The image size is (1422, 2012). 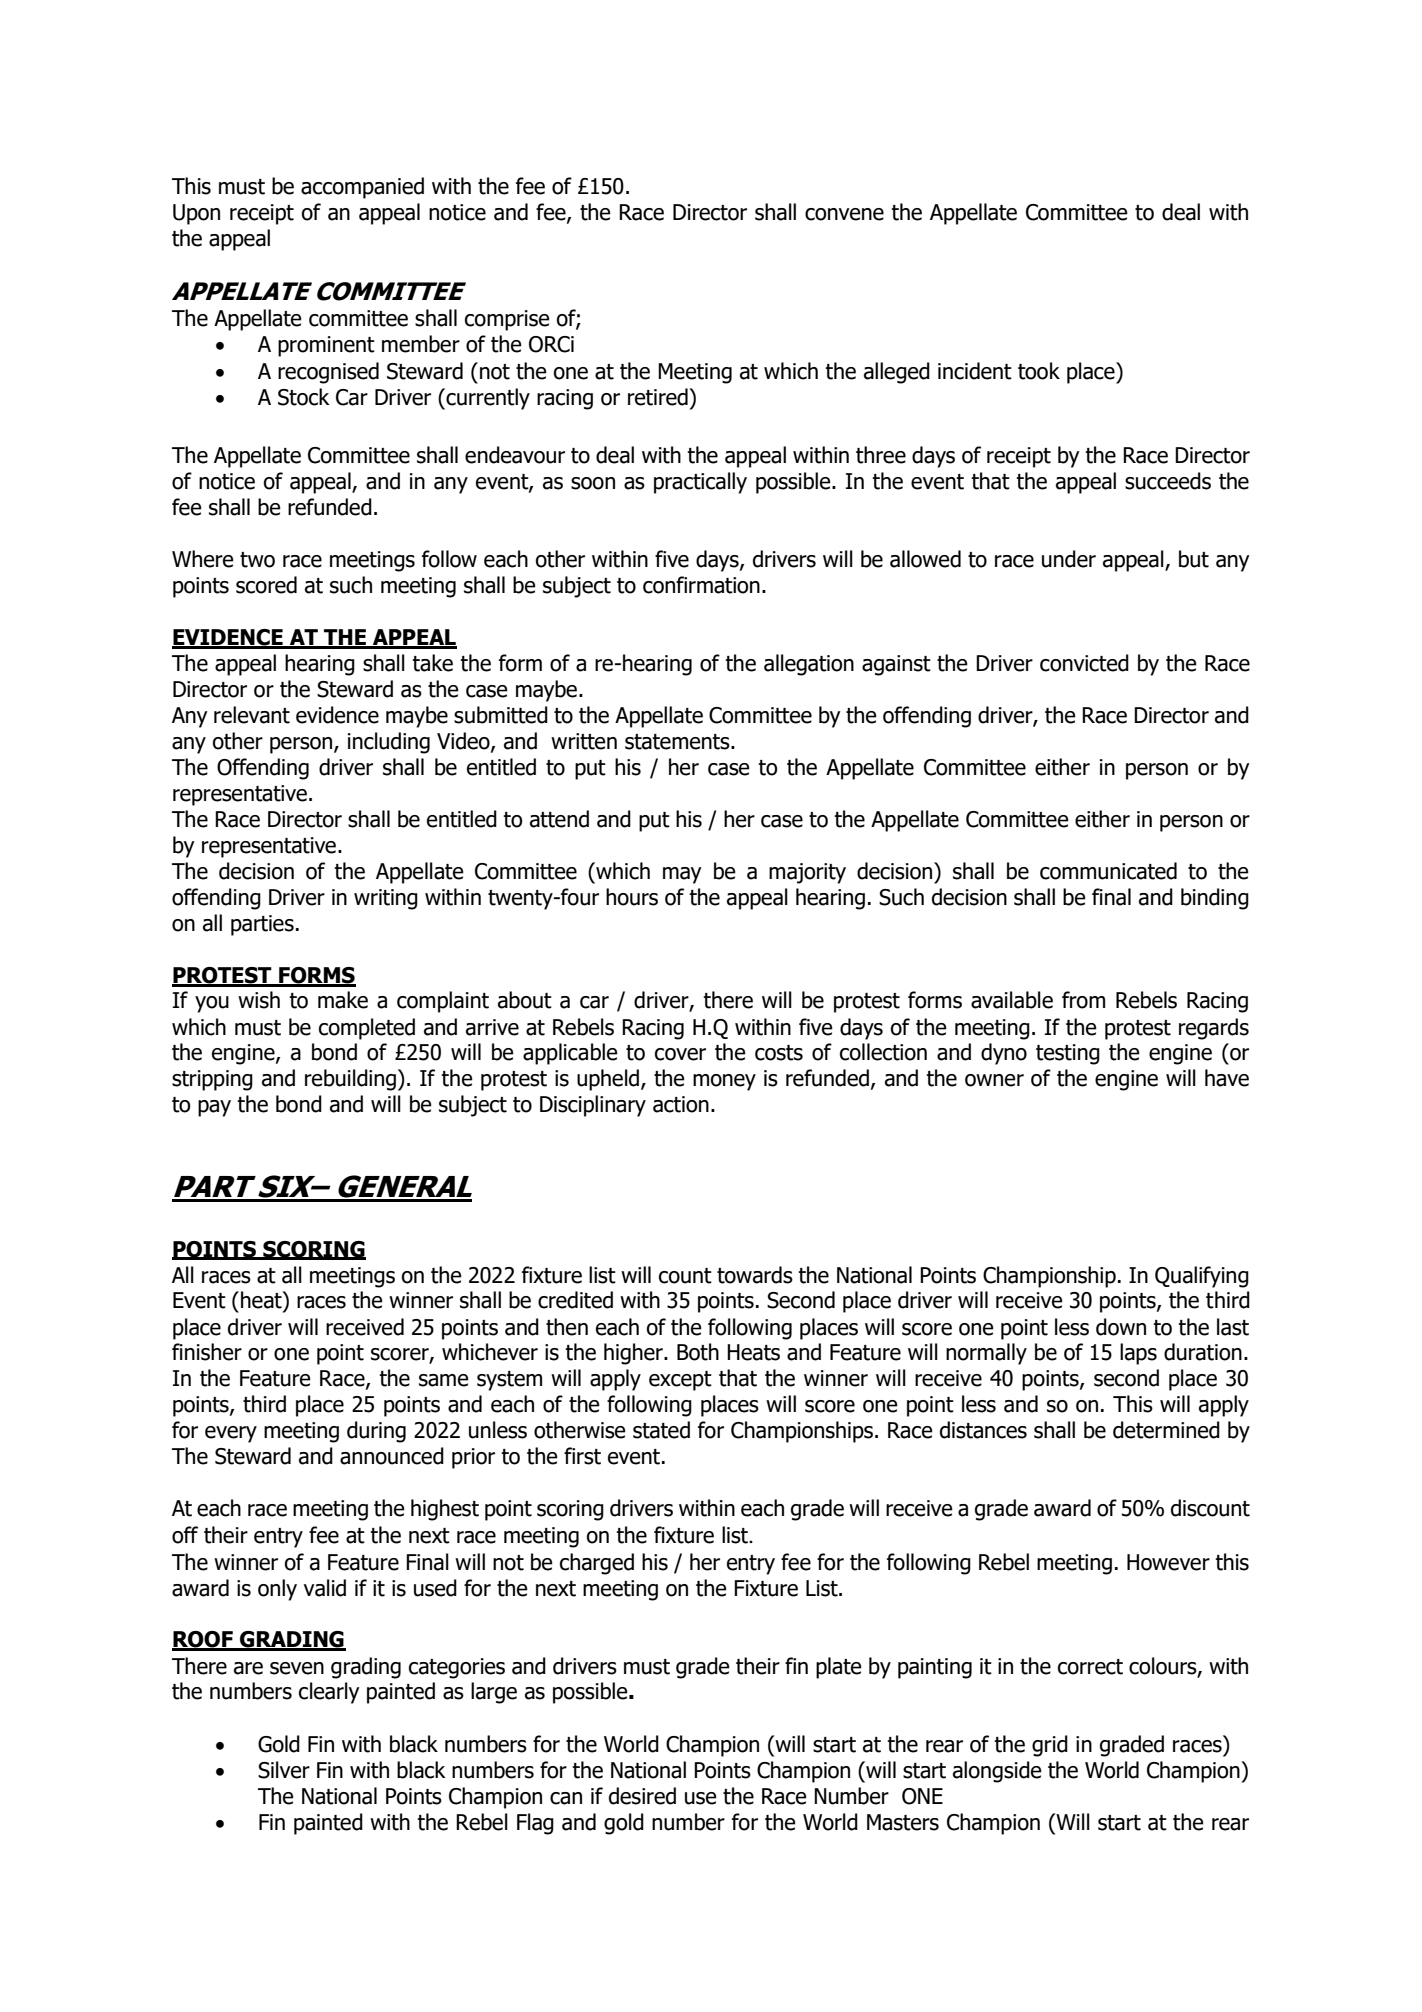 I want to click on convicted, so click(x=1084, y=663).
